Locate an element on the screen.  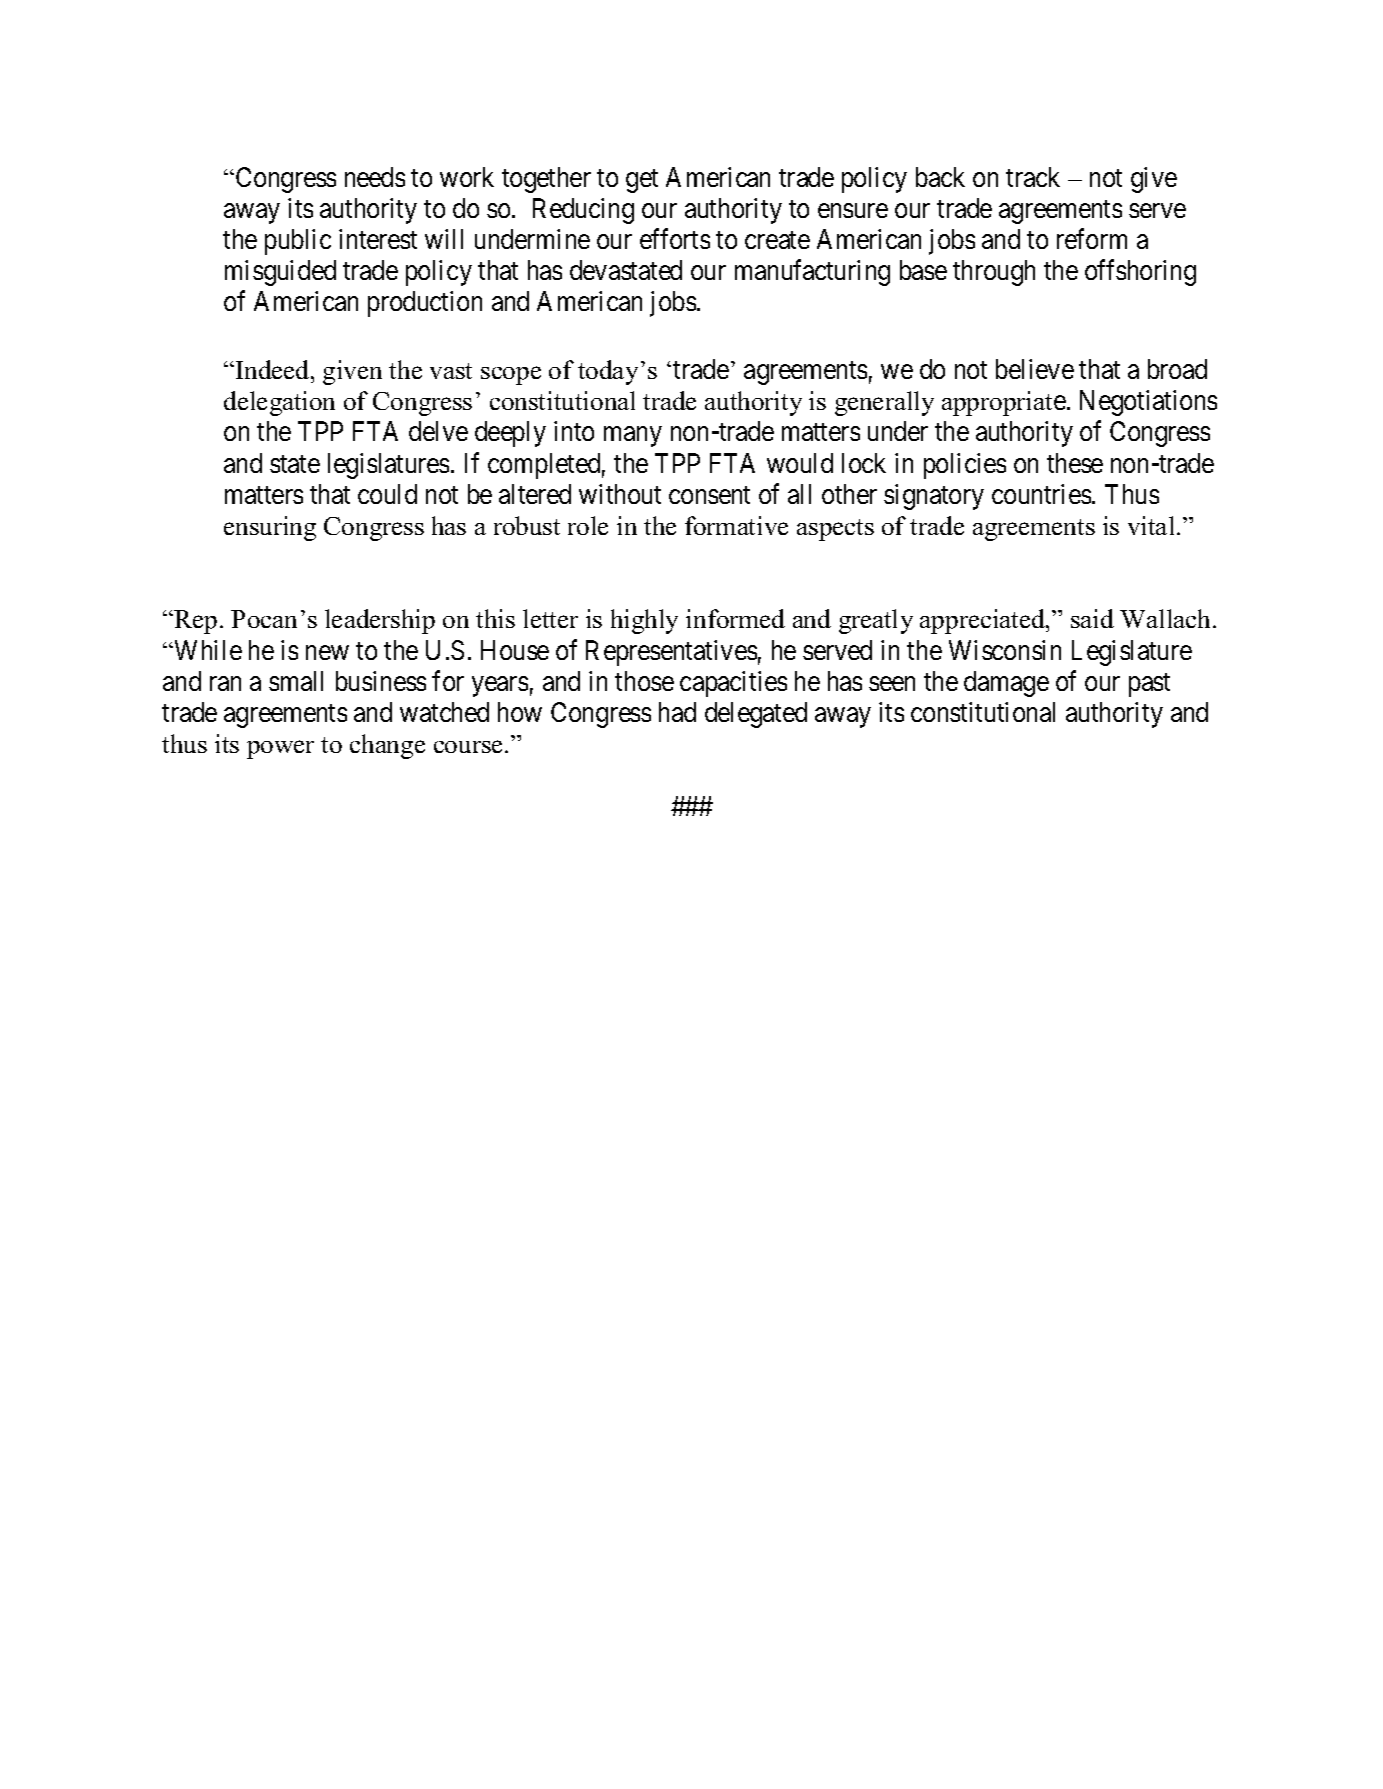
power is located at coordinates (280, 749).
